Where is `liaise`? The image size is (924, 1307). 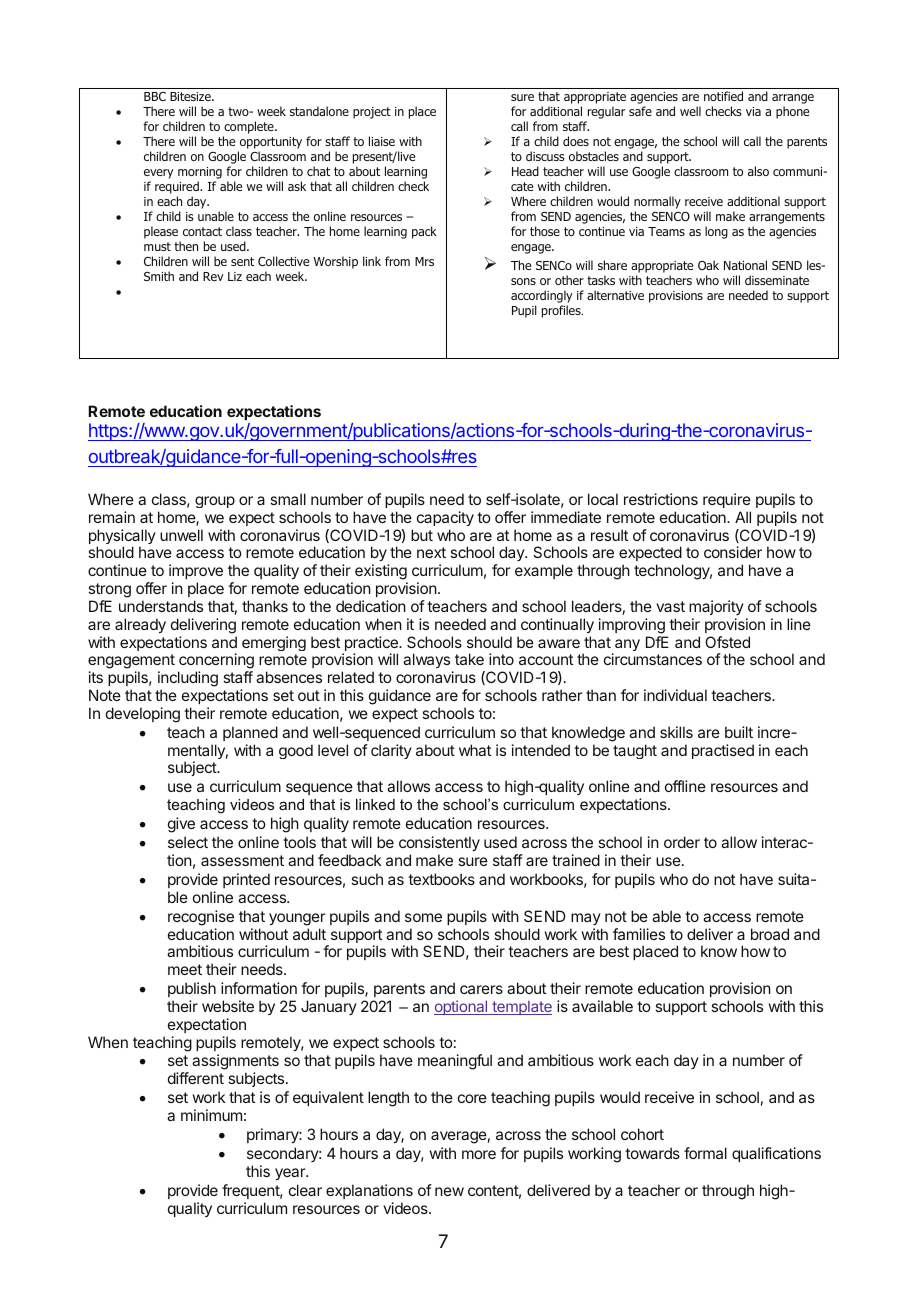 liaise is located at coordinates (382, 141).
